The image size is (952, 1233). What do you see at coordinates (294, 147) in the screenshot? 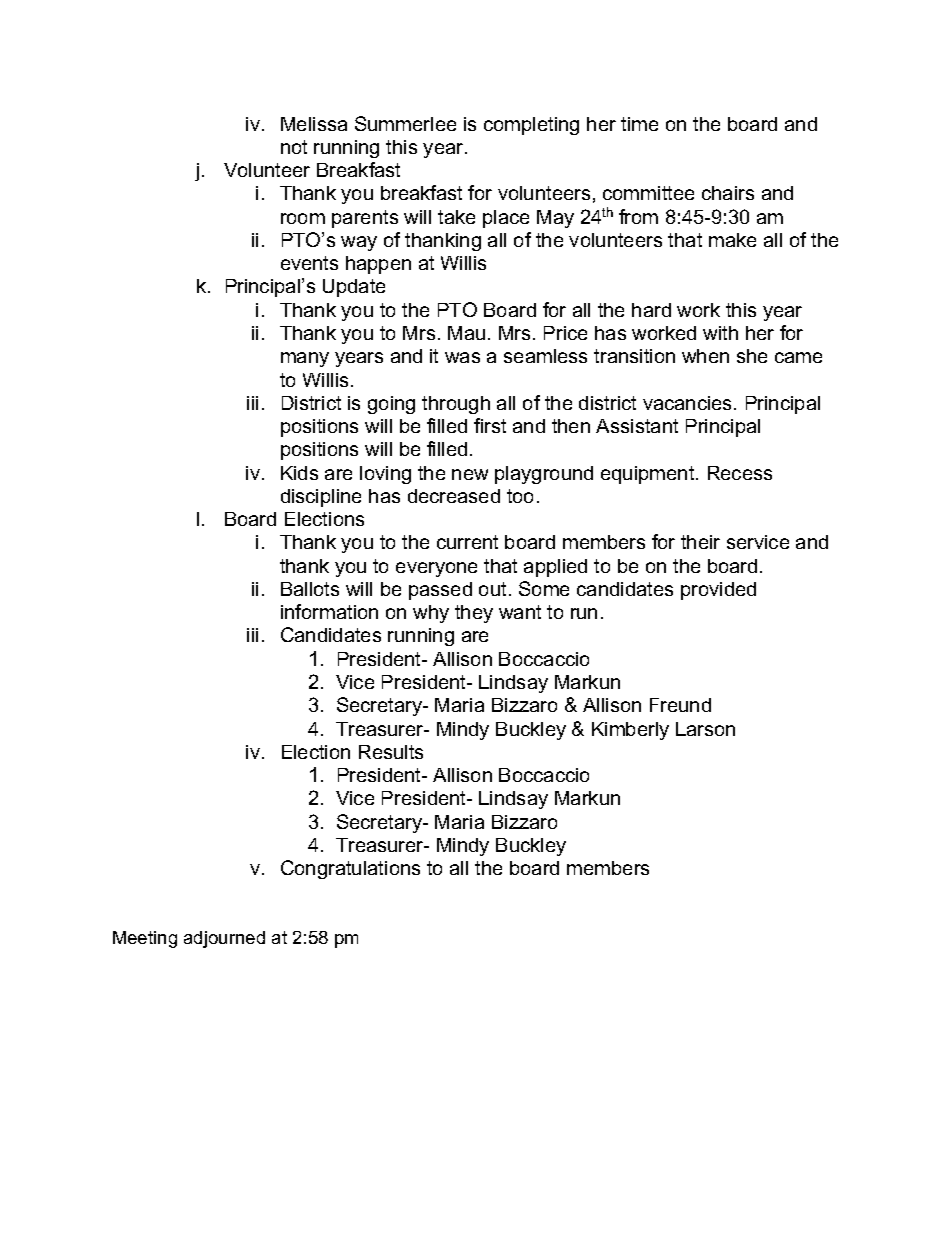
I see `not` at bounding box center [294, 147].
